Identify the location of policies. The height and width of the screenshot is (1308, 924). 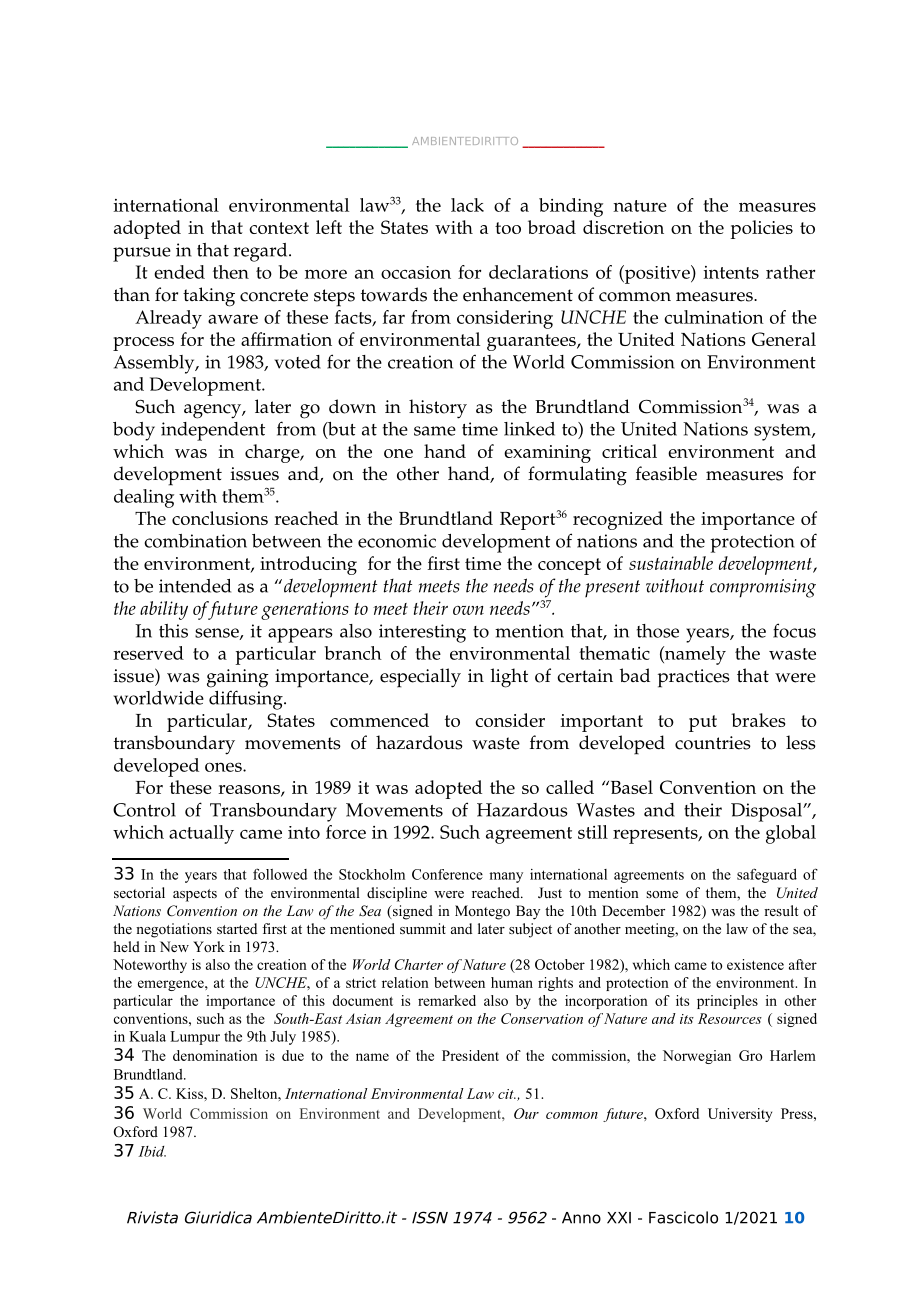
(761, 229).
